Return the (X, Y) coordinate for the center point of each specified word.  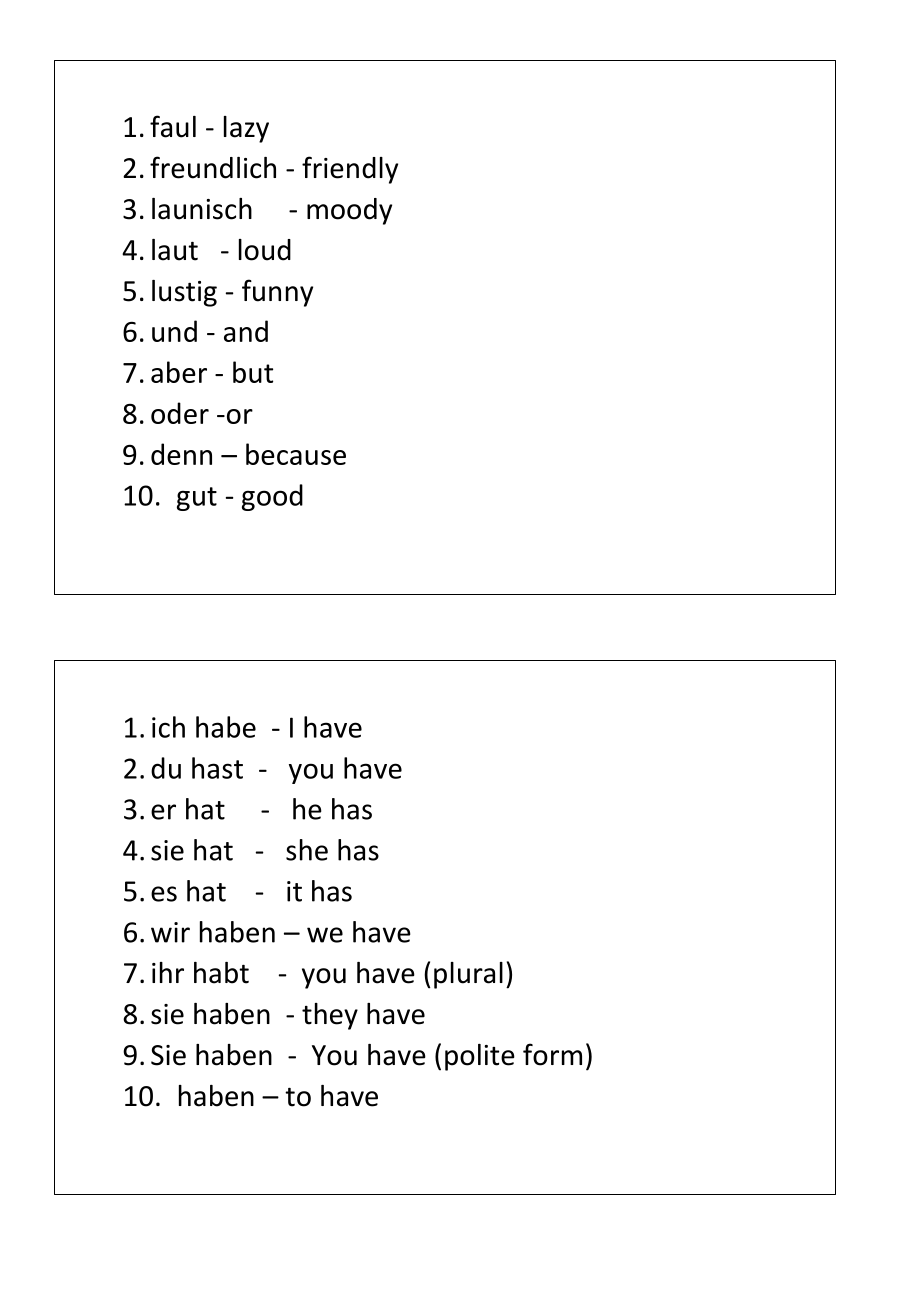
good (272, 497)
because (296, 454)
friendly (350, 170)
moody (349, 211)
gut (197, 499)
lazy (246, 129)
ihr (168, 972)
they (330, 1016)
